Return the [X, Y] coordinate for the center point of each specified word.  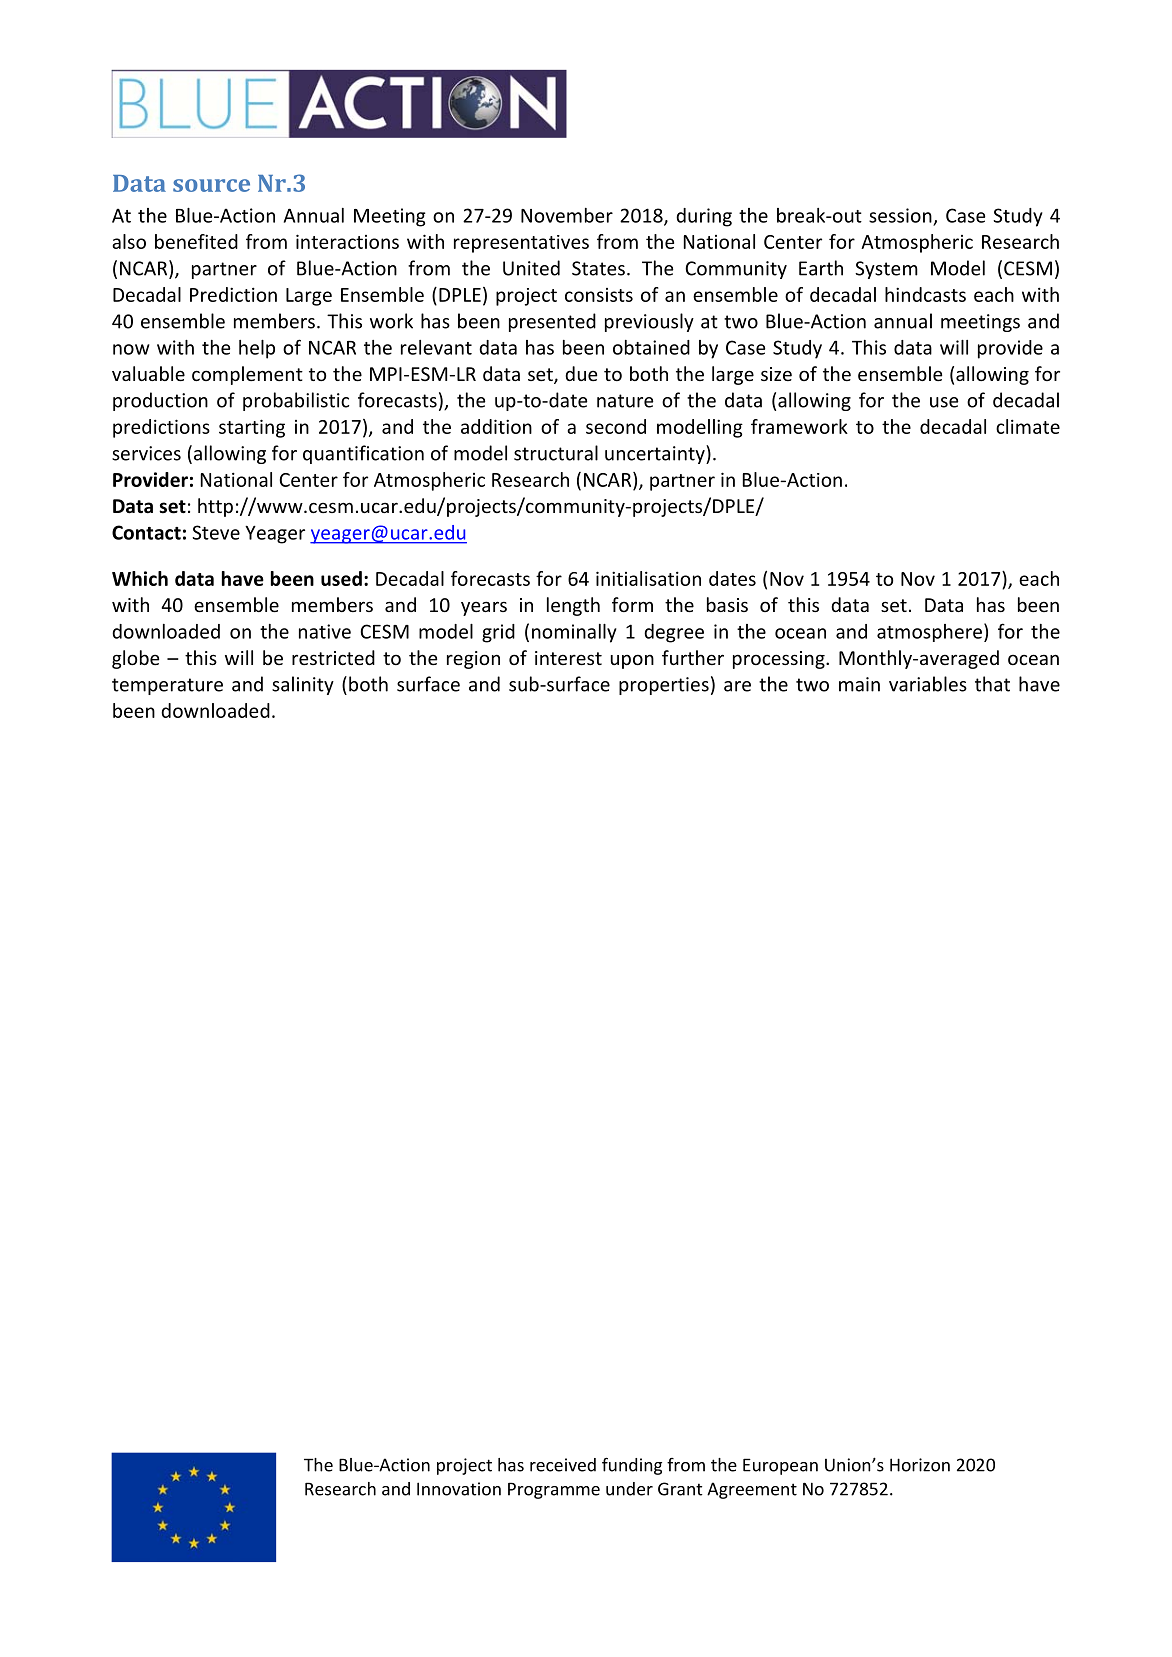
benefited [196, 241]
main [859, 684]
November [567, 215]
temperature [167, 686]
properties [664, 686]
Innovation [459, 1489]
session [900, 215]
